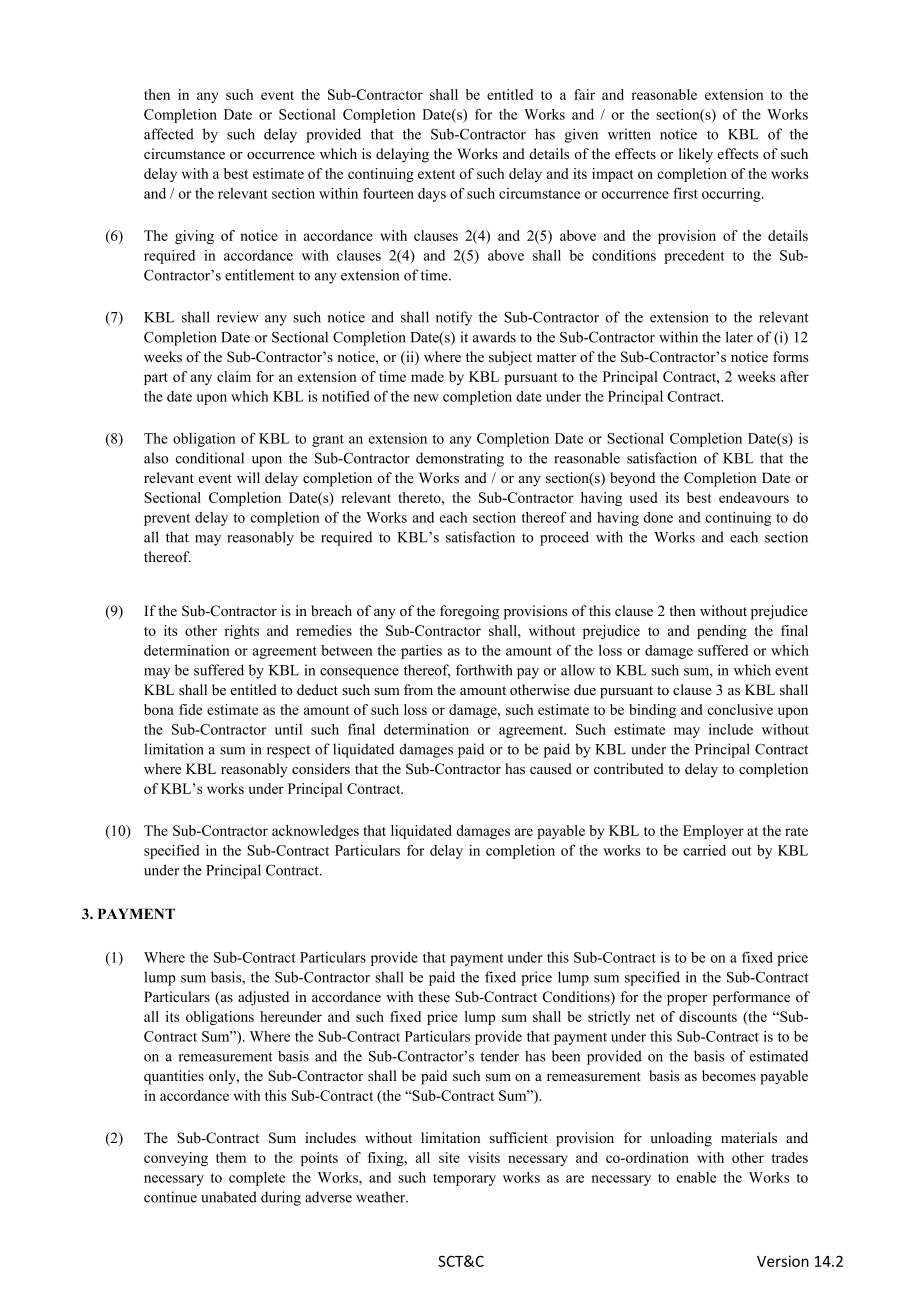  I want to click on later, so click(739, 337).
